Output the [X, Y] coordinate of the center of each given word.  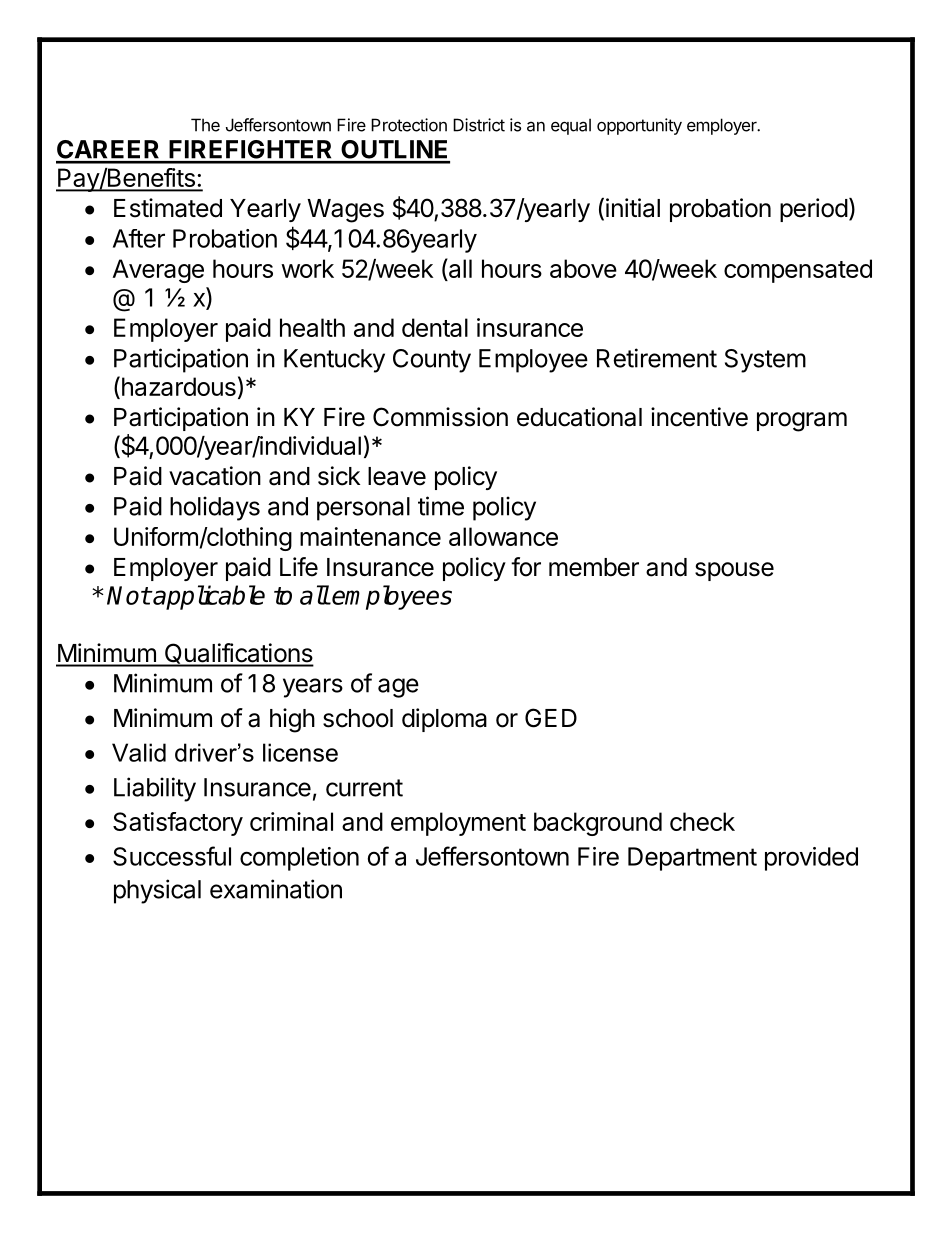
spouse [734, 571]
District [479, 125]
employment [458, 824]
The [205, 125]
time [441, 506]
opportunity [639, 126]
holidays [215, 508]
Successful [172, 856]
